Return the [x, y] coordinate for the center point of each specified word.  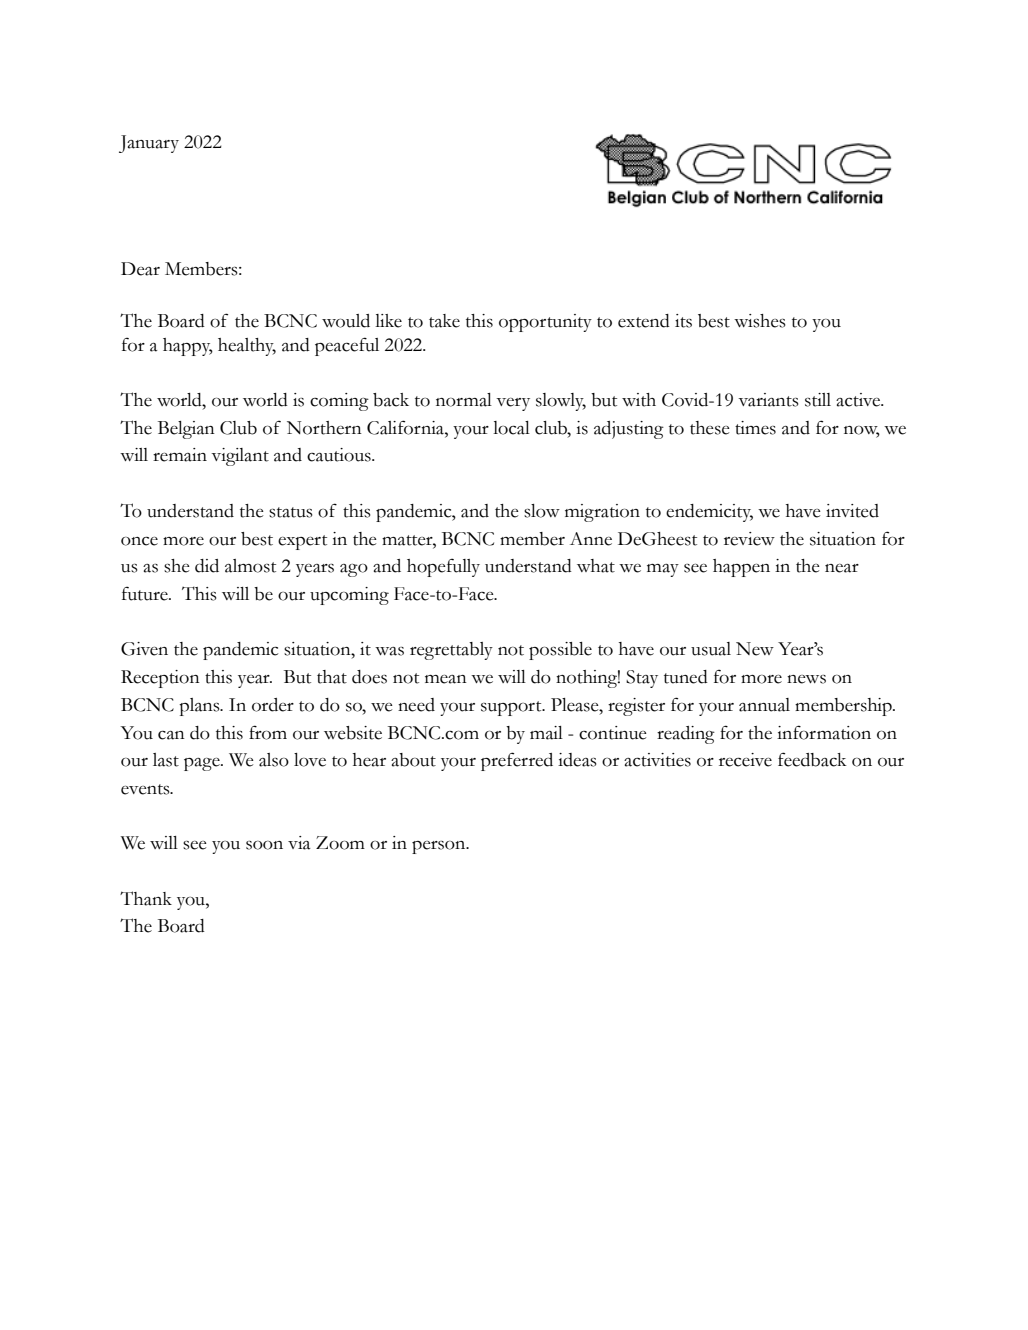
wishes [760, 321]
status [291, 512]
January [149, 144]
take [444, 321]
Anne [591, 539]
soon [264, 845]
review [749, 539]
